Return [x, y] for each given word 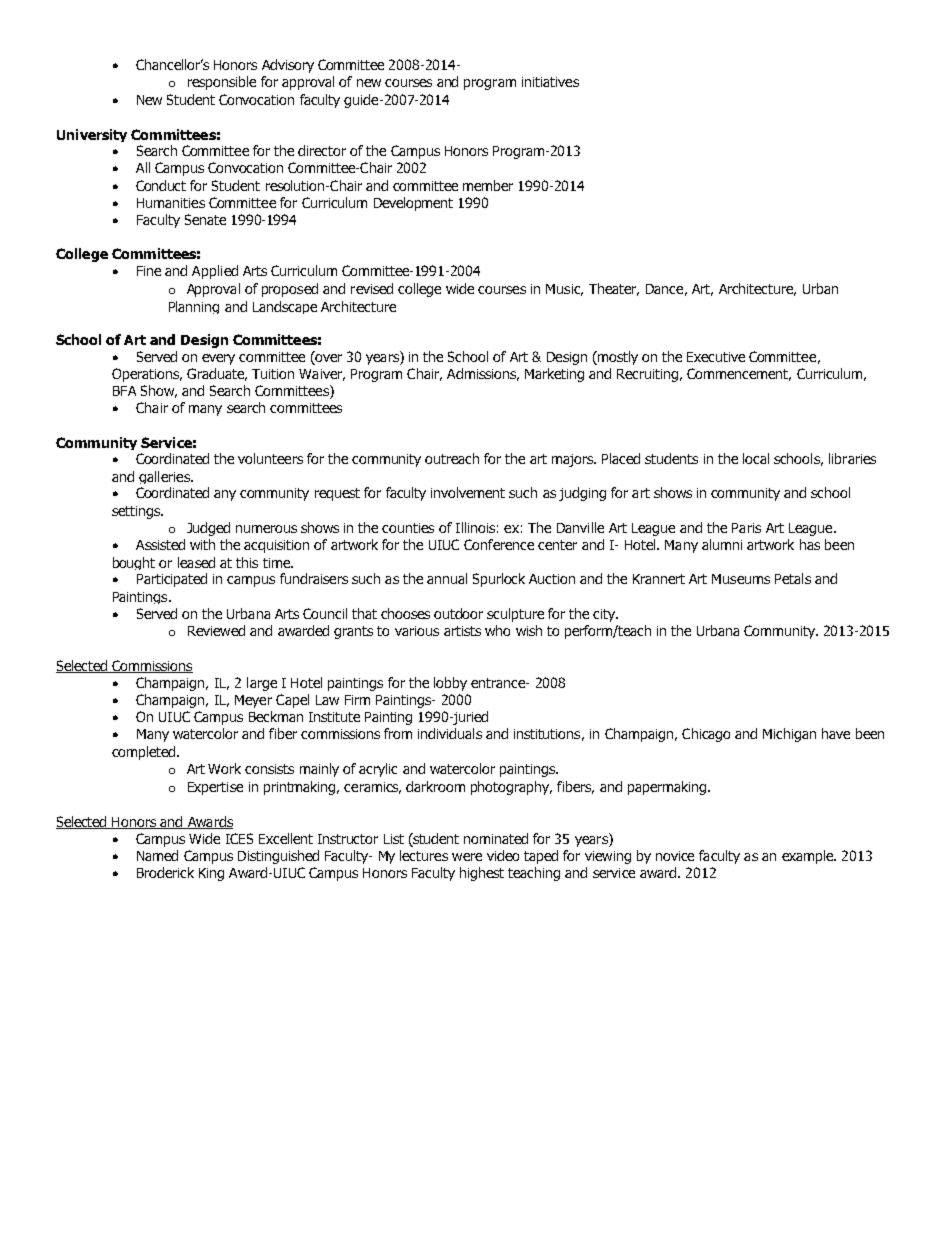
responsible [222, 83]
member [488, 185]
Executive [716, 357]
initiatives [550, 82]
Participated [172, 580]
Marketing [554, 375]
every [218, 359]
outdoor [458, 613]
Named [157, 855]
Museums [741, 579]
